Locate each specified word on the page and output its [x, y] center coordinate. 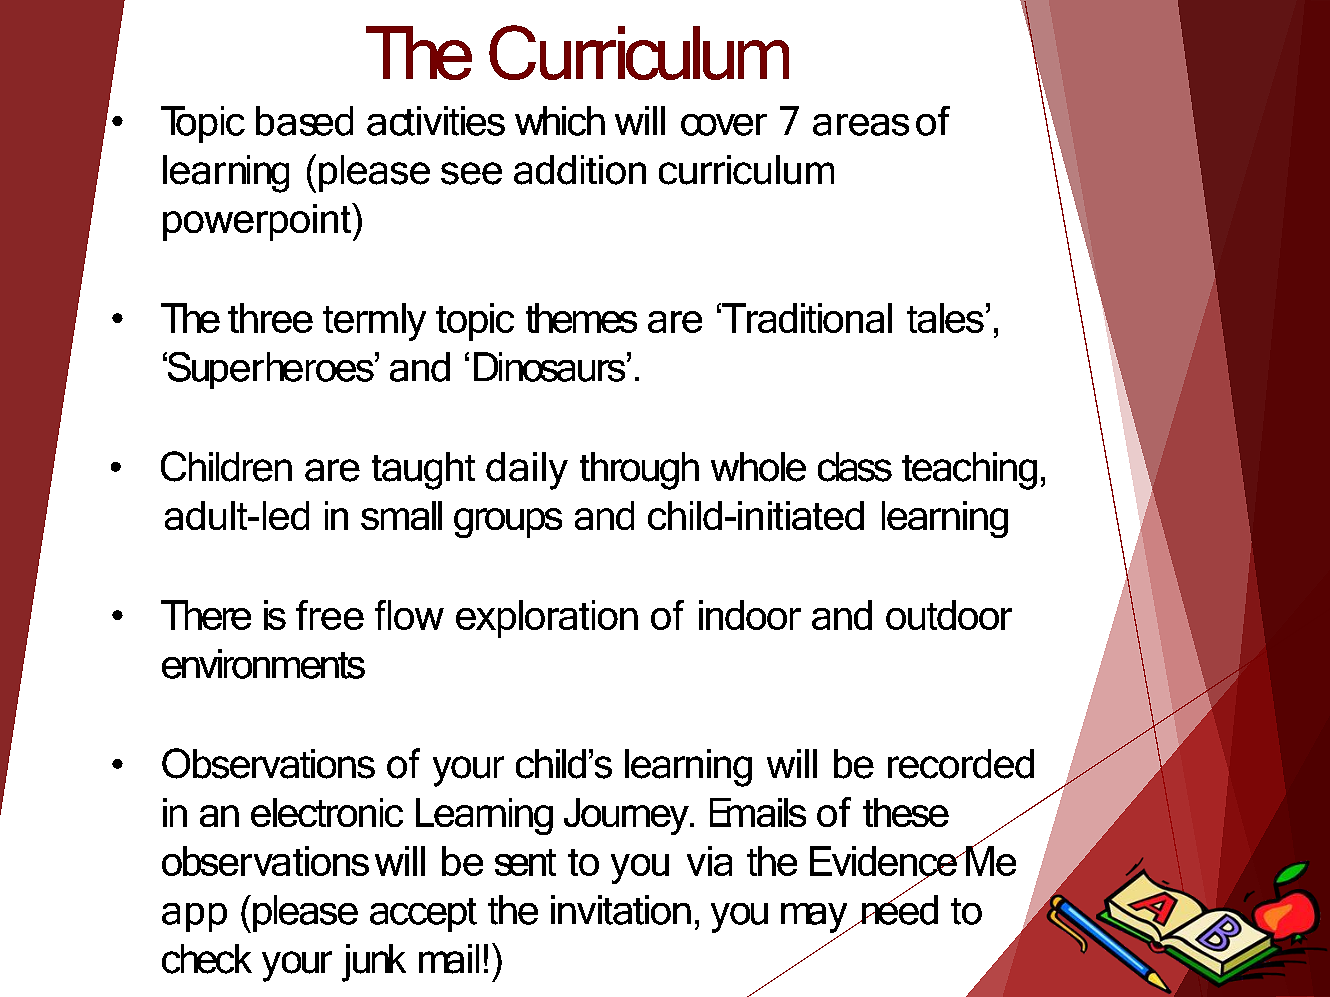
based [304, 121]
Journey [627, 816]
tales [945, 318]
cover [724, 125]
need [898, 909]
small [401, 515]
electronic [327, 812]
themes [581, 318]
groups [508, 523]
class [855, 467]
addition [580, 170]
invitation [621, 910]
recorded [961, 764]
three [270, 318]
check [207, 959]
